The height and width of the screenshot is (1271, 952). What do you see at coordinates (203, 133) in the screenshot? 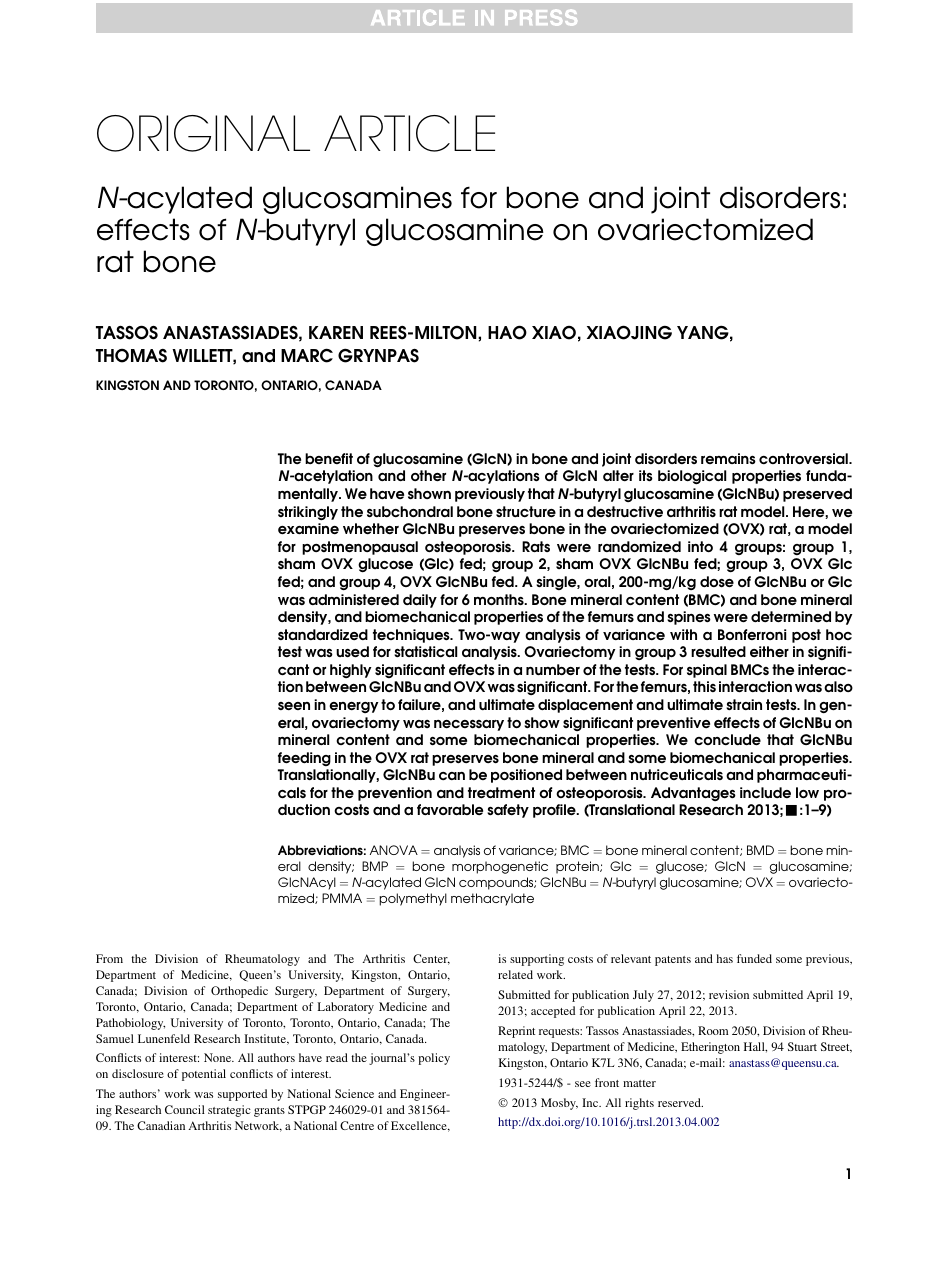
I see `ORIGINAL` at bounding box center [203, 133].
